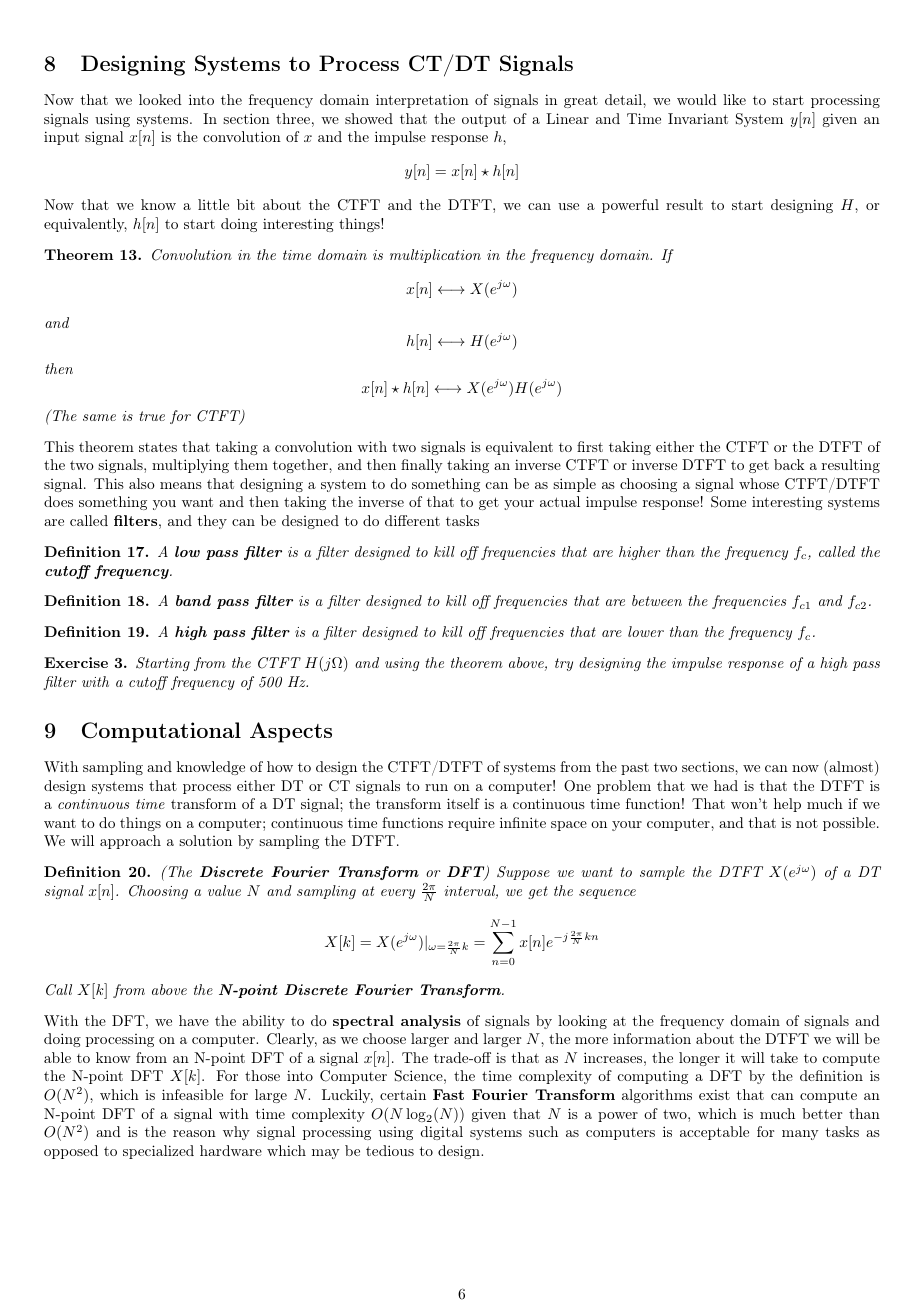  What do you see at coordinates (662, 873) in the screenshot?
I see `sample` at bounding box center [662, 873].
